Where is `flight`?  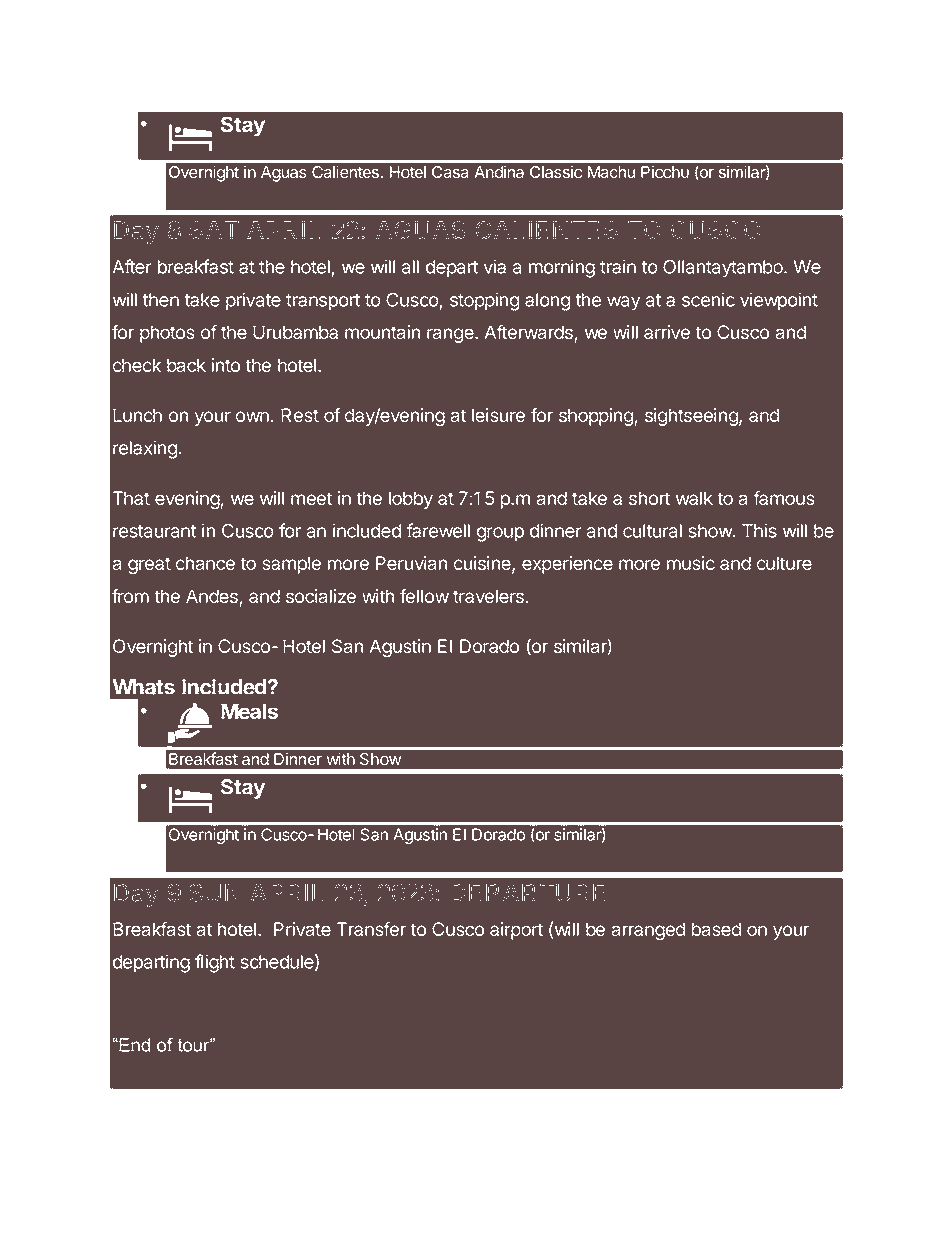 flight is located at coordinates (215, 963).
